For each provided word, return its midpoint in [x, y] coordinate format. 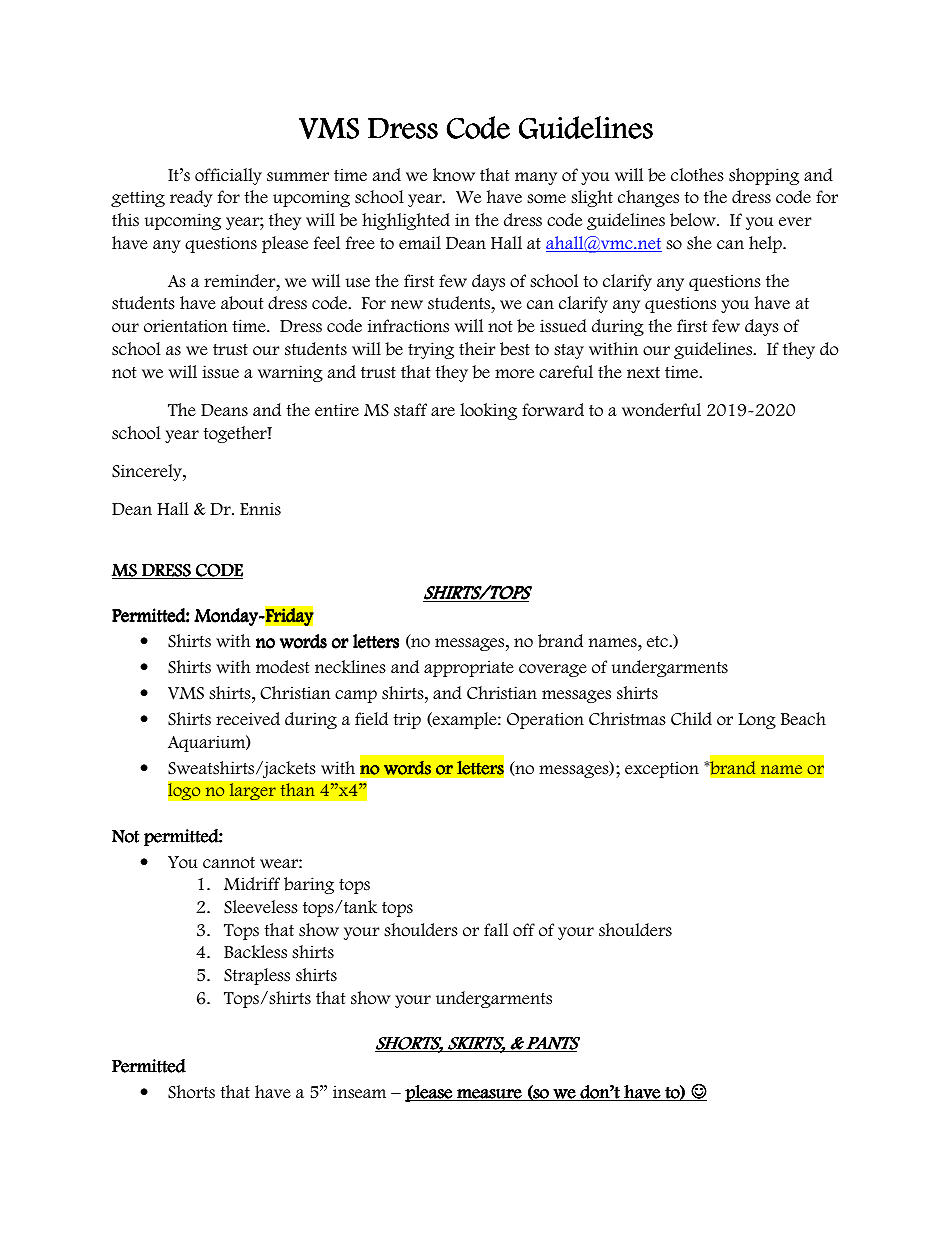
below [694, 220]
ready [191, 198]
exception [662, 769]
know [454, 175]
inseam [359, 1092]
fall [496, 930]
